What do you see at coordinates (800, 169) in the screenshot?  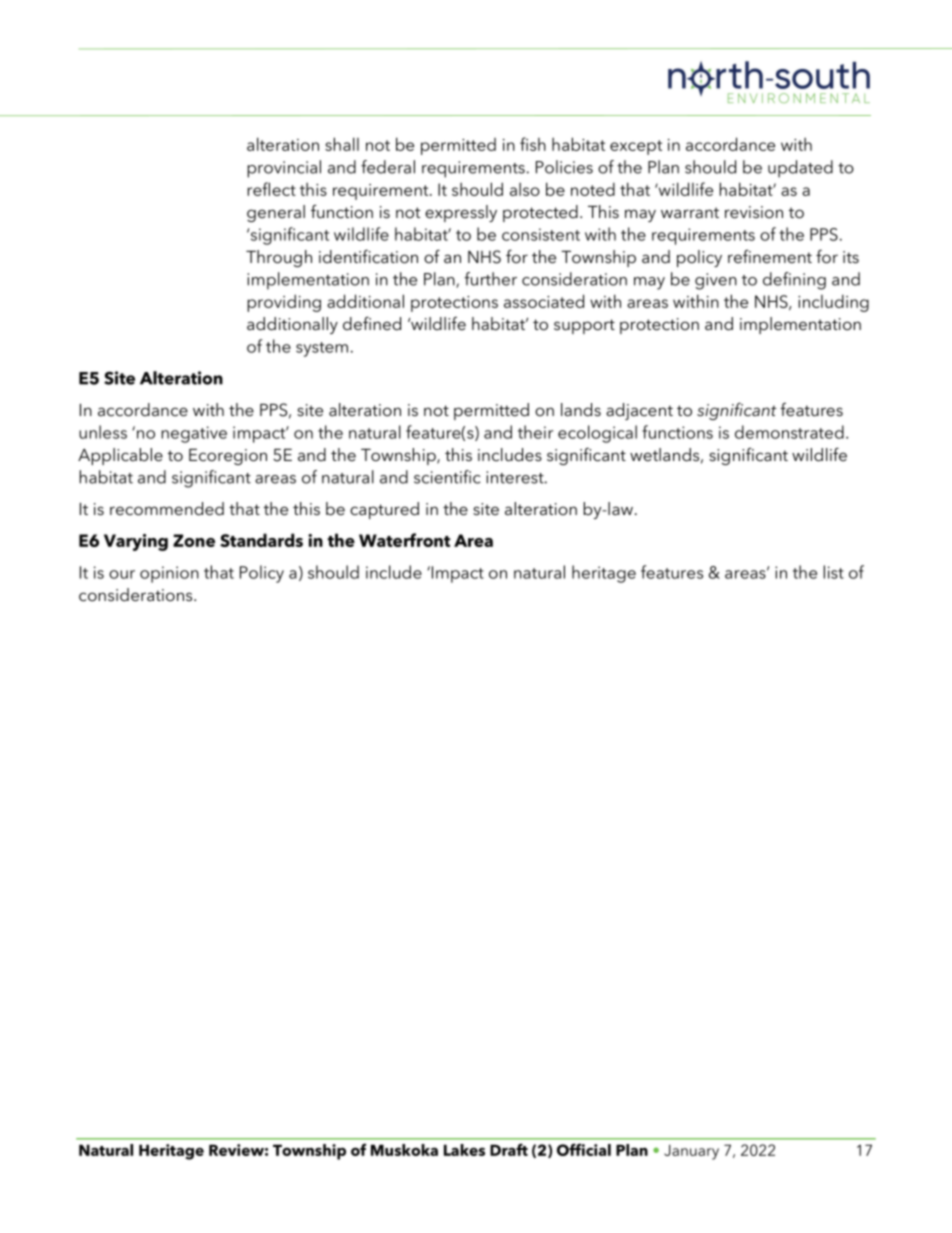 I see `updated` at bounding box center [800, 169].
